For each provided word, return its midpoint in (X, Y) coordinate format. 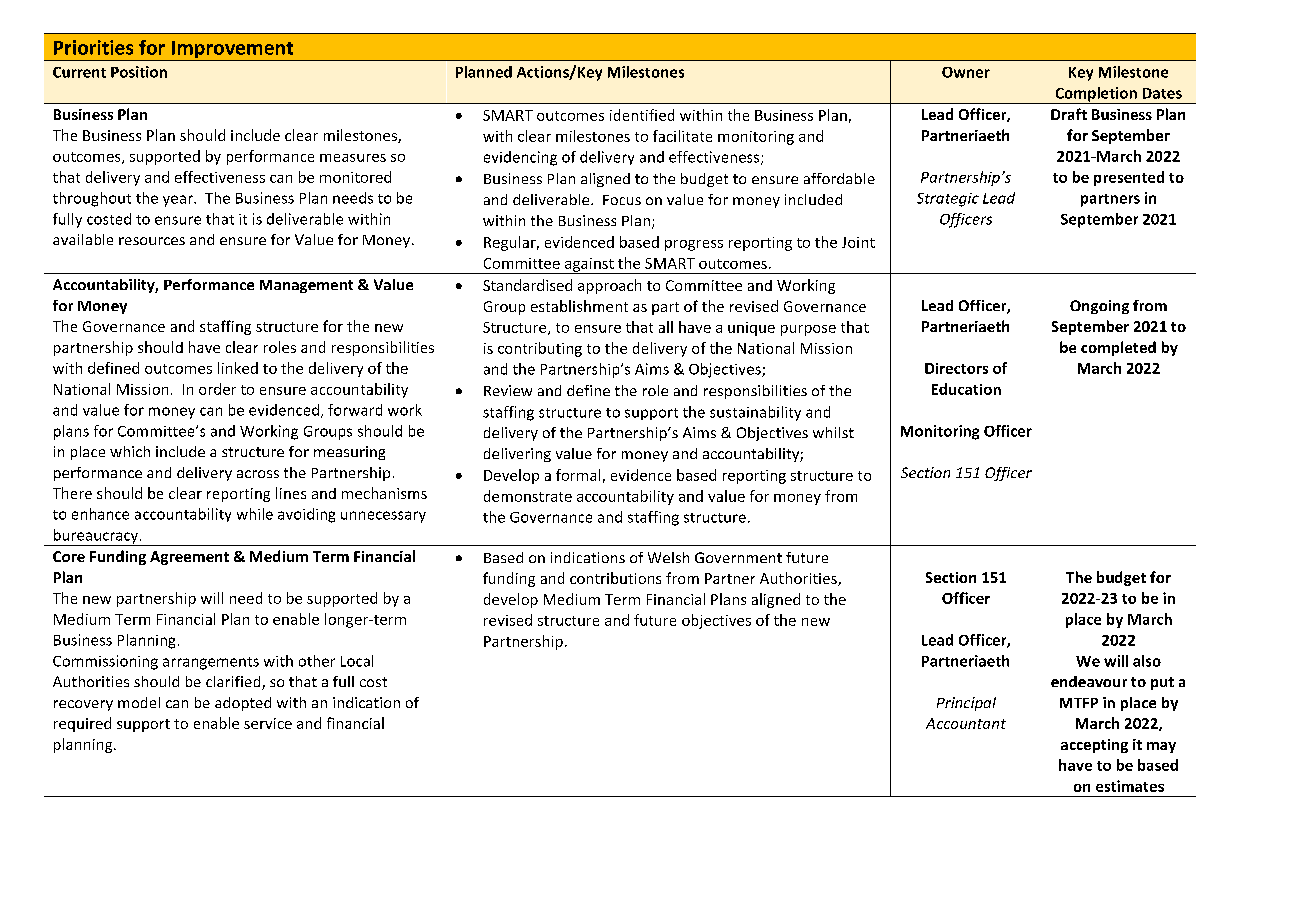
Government (738, 557)
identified (642, 115)
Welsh (668, 557)
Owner (966, 72)
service (268, 723)
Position (139, 72)
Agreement (189, 558)
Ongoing (1099, 307)
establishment (579, 306)
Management (306, 286)
